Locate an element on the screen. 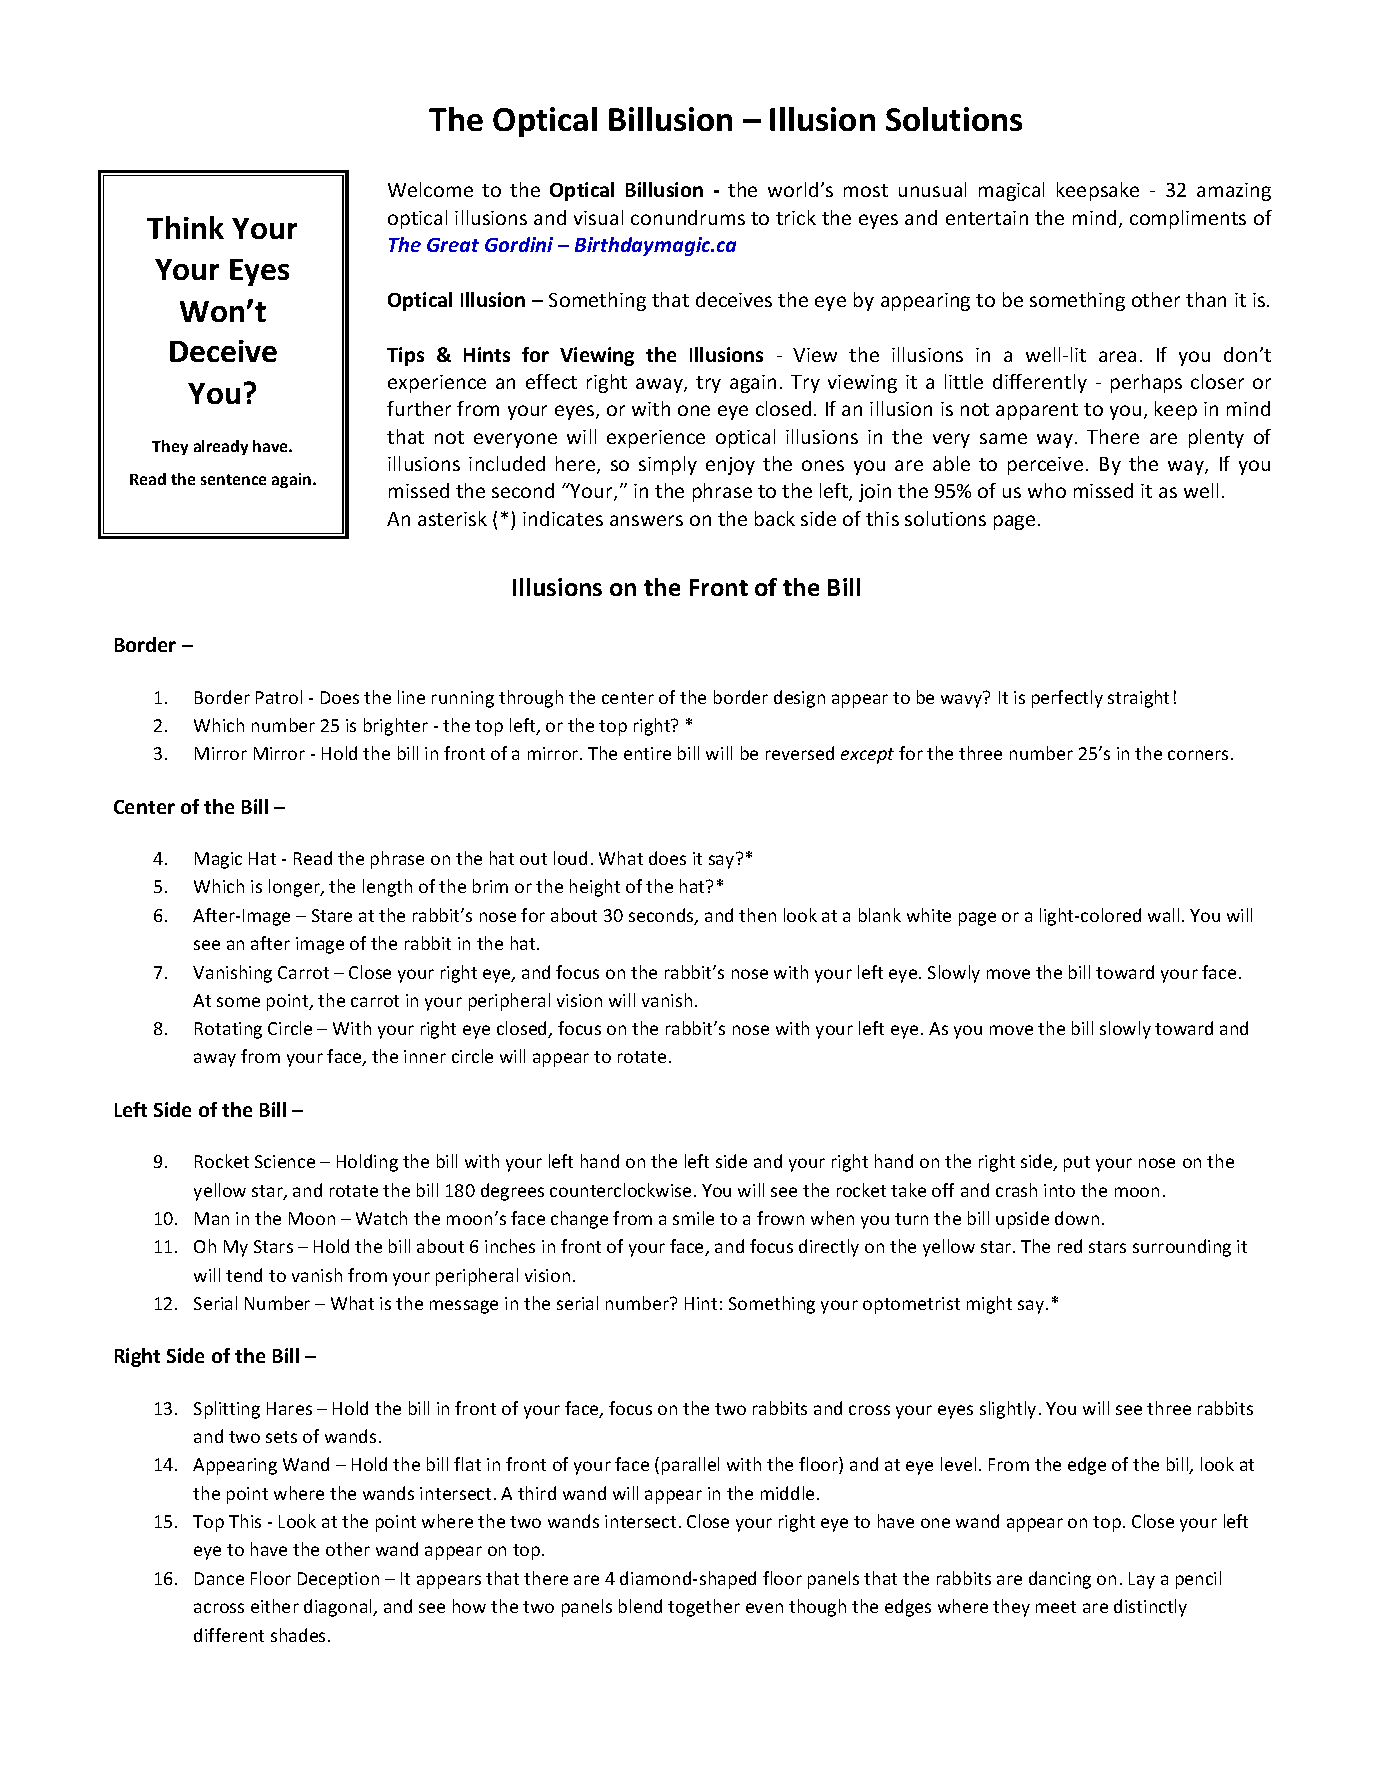  Think is located at coordinates (185, 227).
